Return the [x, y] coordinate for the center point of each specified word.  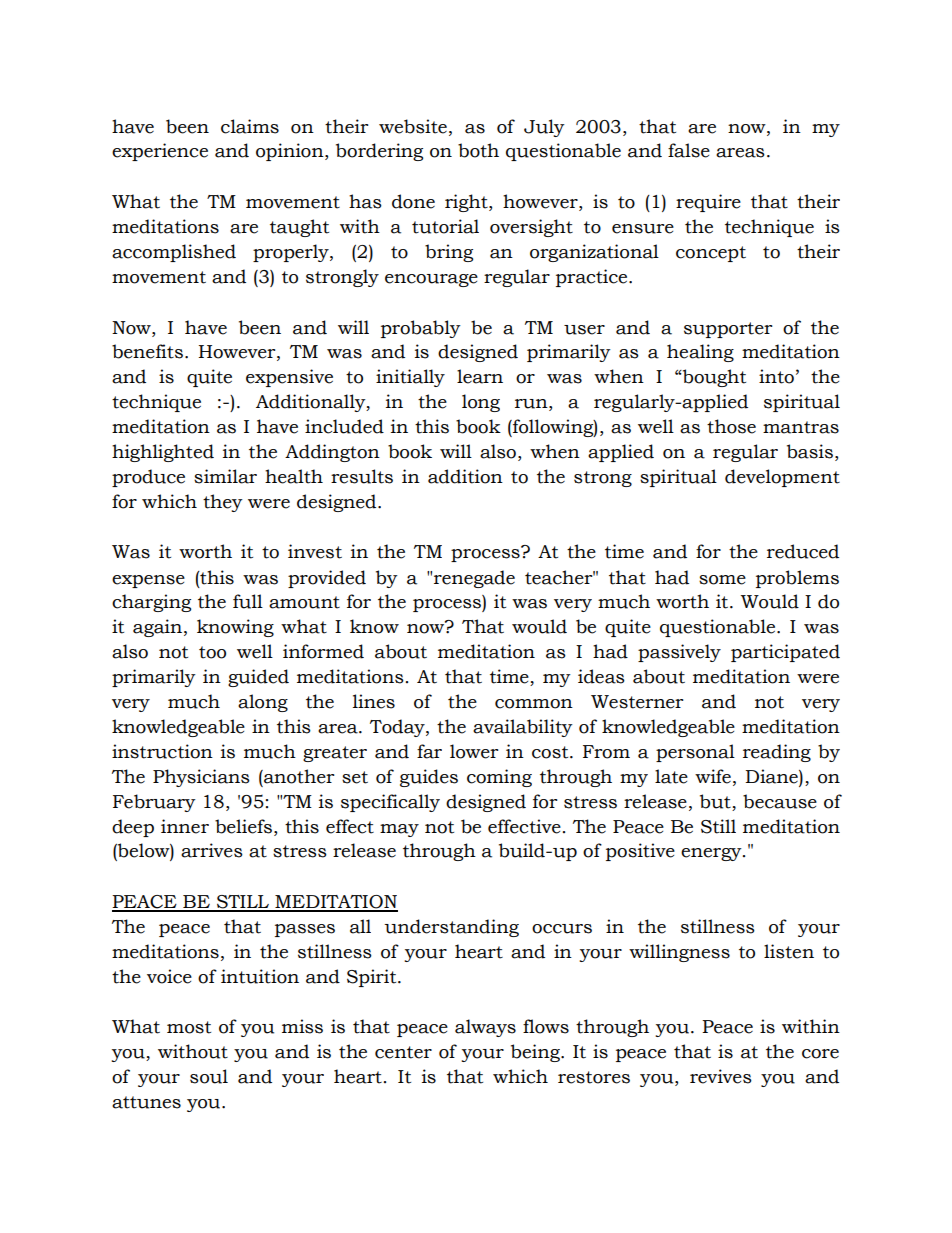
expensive [289, 378]
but [715, 801]
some [722, 580]
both [478, 150]
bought [713, 378]
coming [499, 778]
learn [480, 376]
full [248, 601]
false [689, 150]
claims [250, 126]
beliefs [243, 826]
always [485, 1028]
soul [209, 1076]
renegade [474, 579]
